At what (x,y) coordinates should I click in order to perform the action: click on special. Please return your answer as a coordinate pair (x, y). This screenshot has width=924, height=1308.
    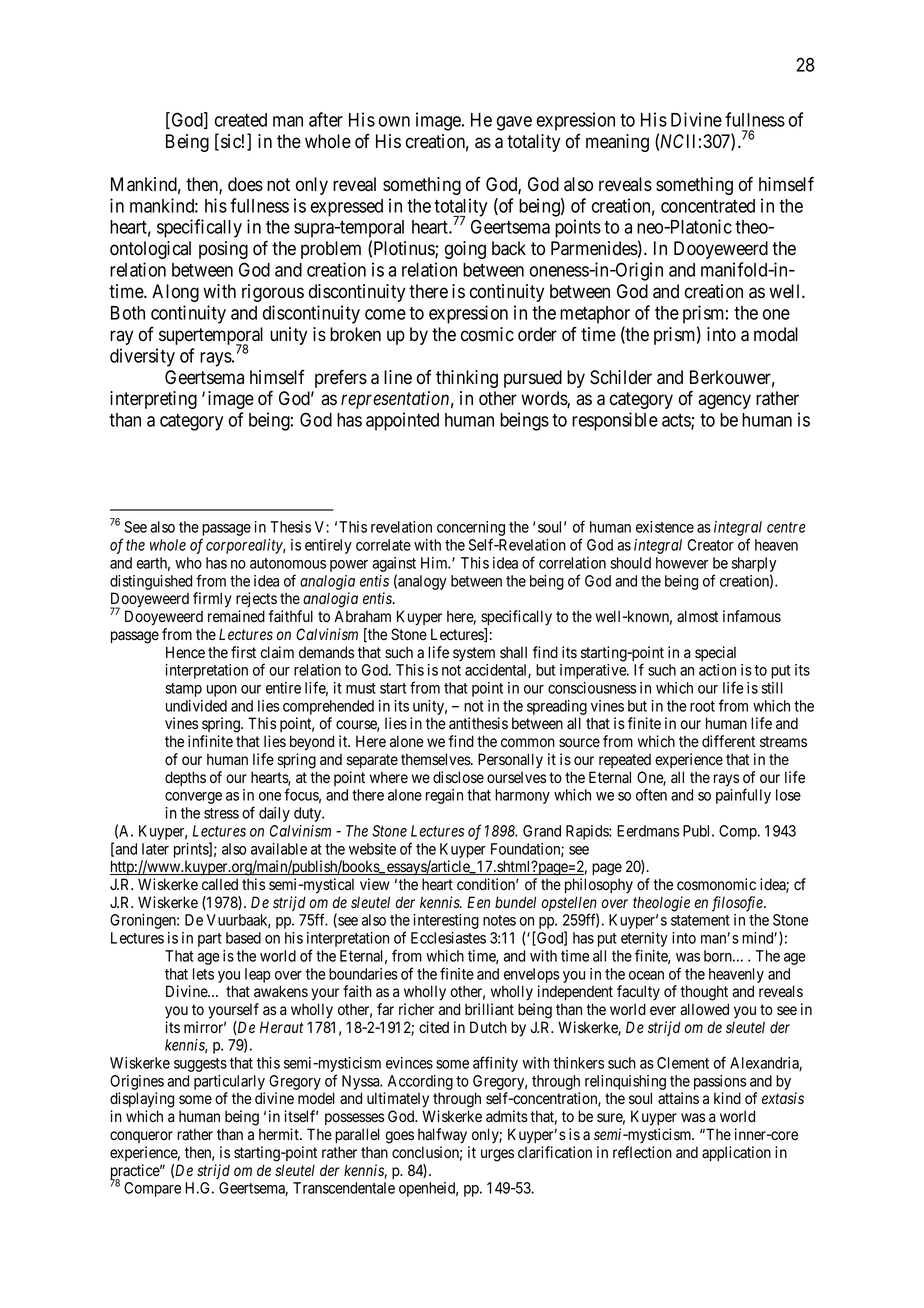
    Looking at the image, I should click on (715, 653).
